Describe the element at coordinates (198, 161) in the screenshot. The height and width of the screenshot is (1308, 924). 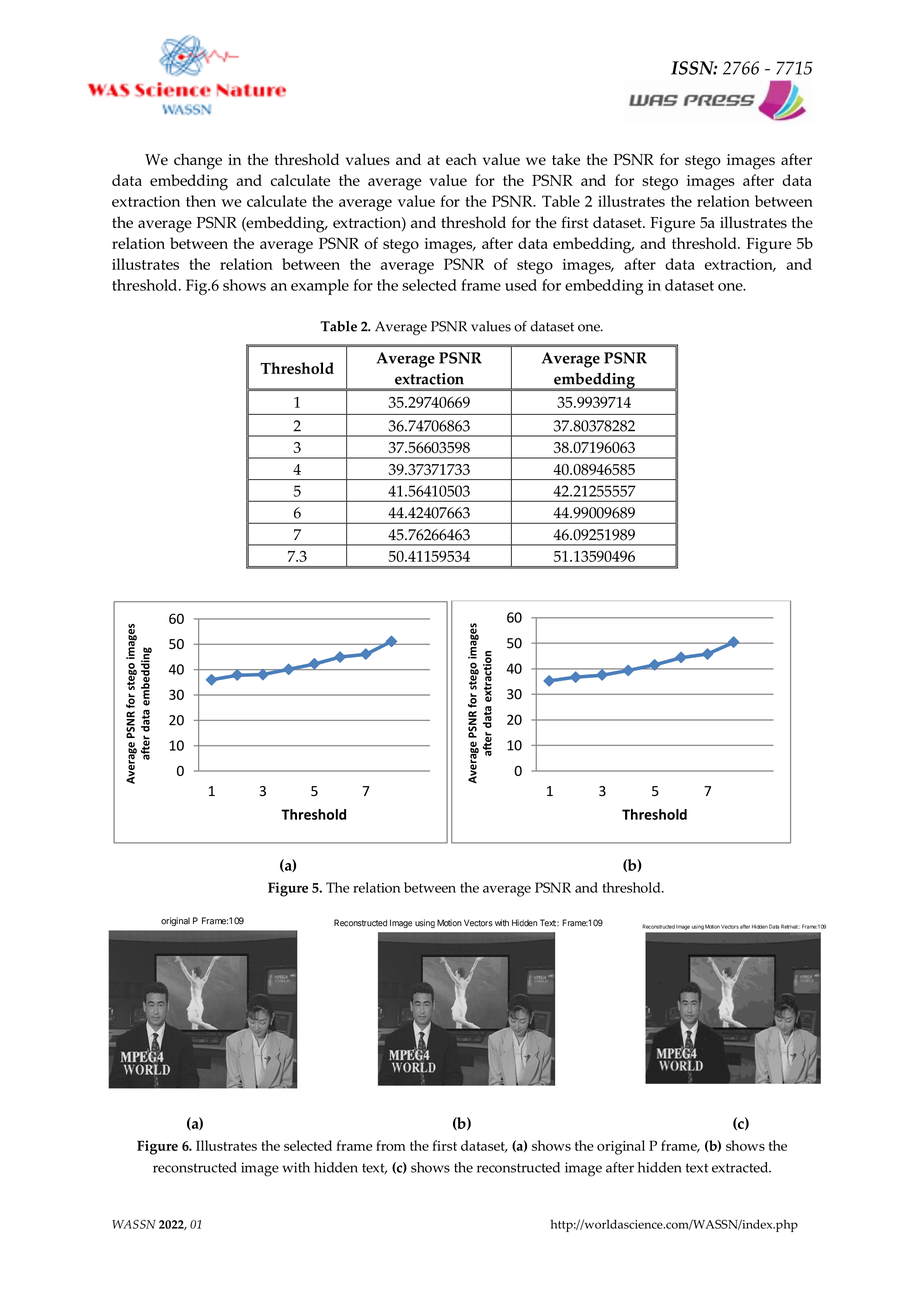
I see `change` at that location.
